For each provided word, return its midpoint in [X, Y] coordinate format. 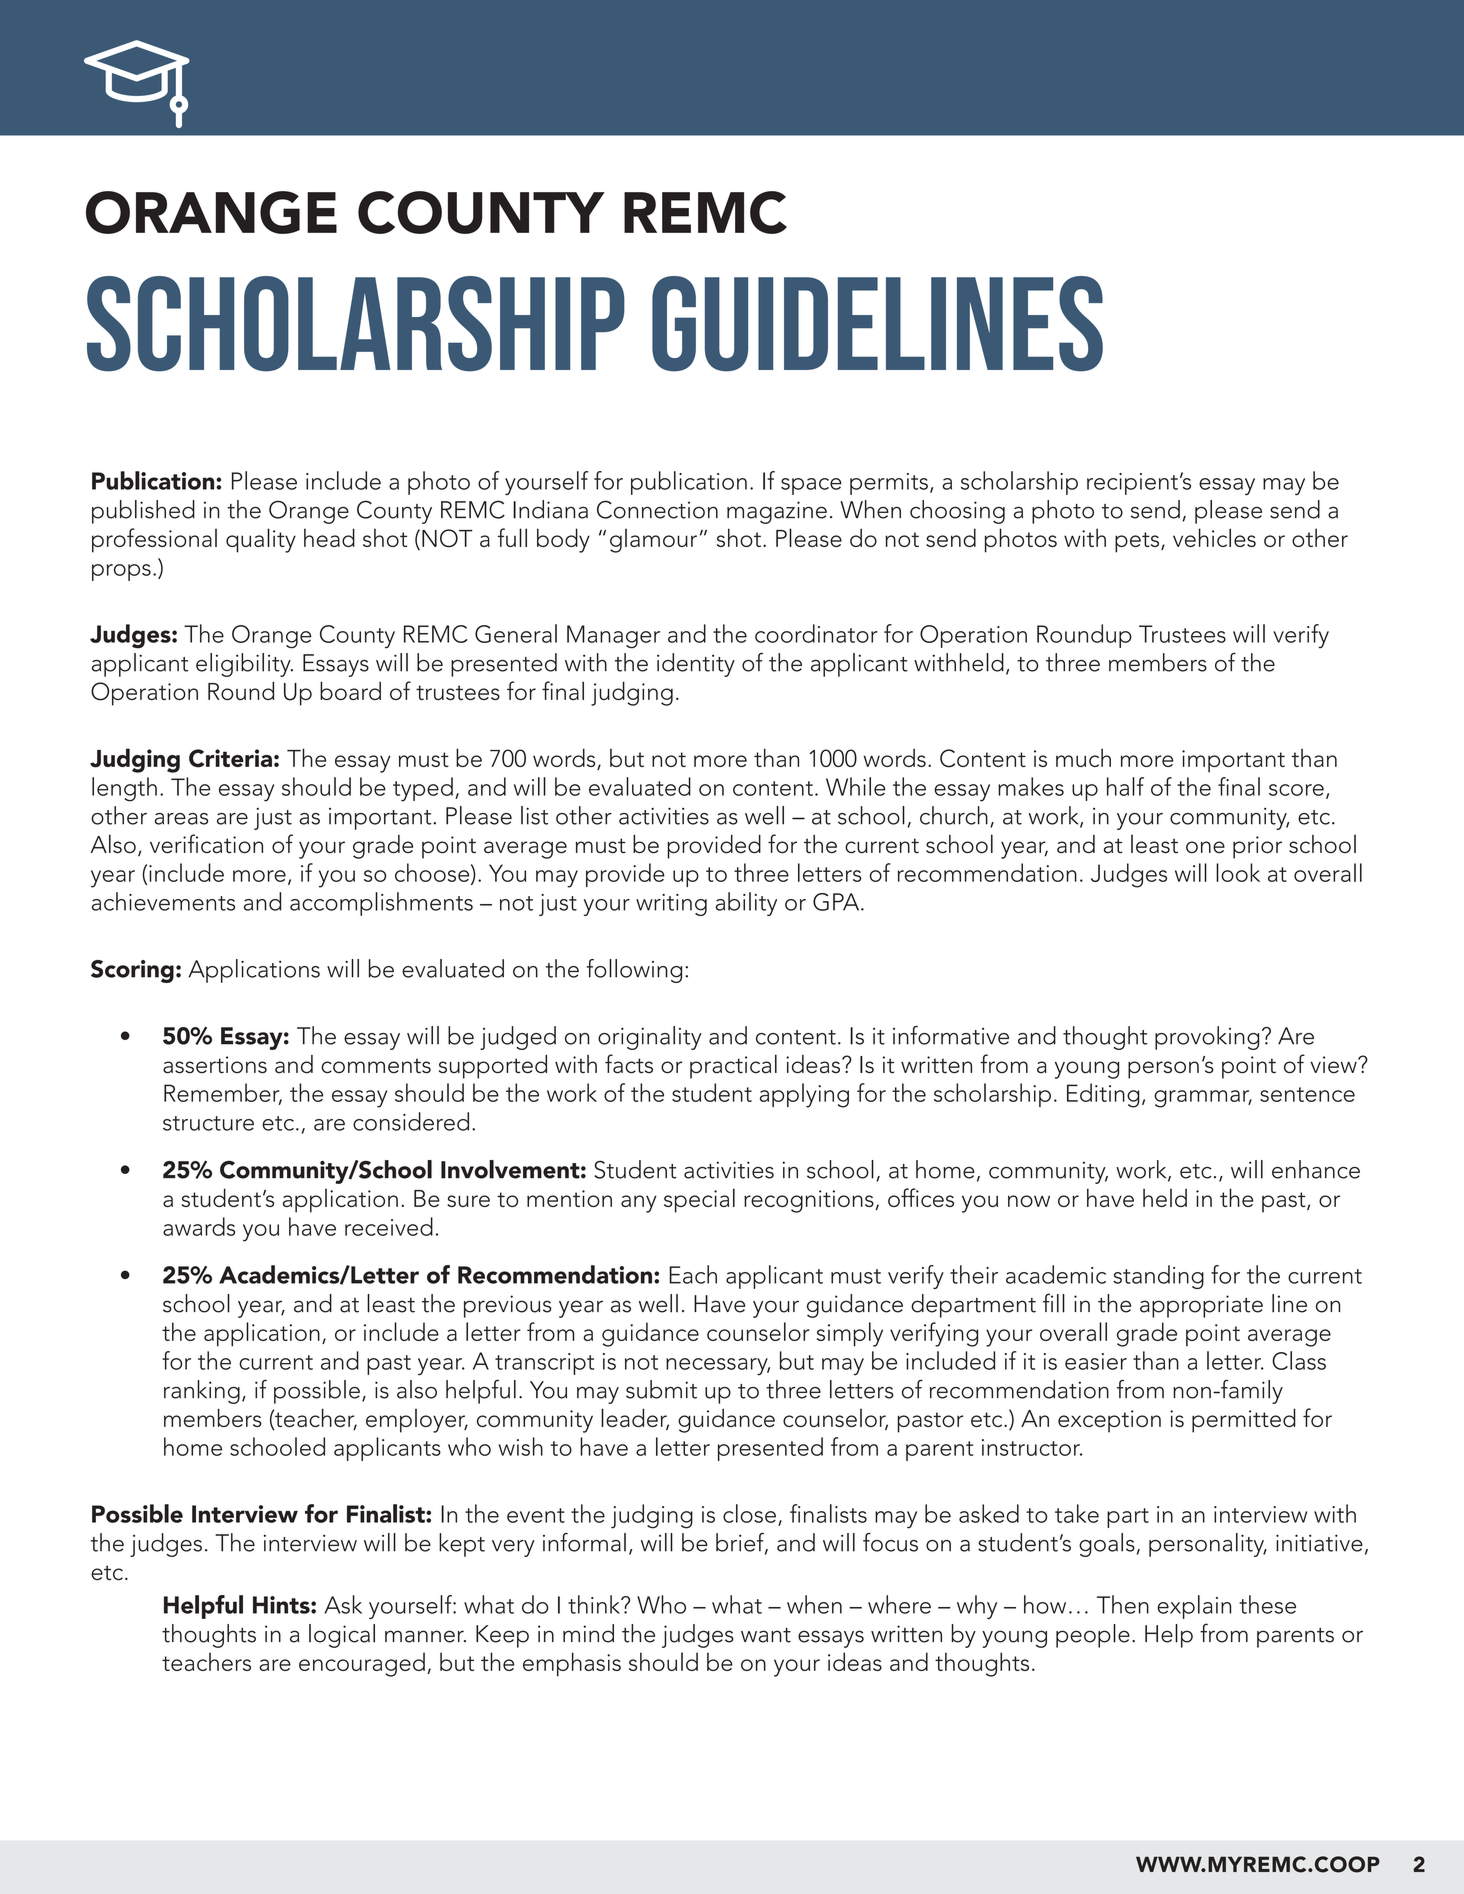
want [766, 1635]
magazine [777, 512]
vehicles [1214, 537]
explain [1194, 1607]
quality [261, 540]
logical [342, 1636]
